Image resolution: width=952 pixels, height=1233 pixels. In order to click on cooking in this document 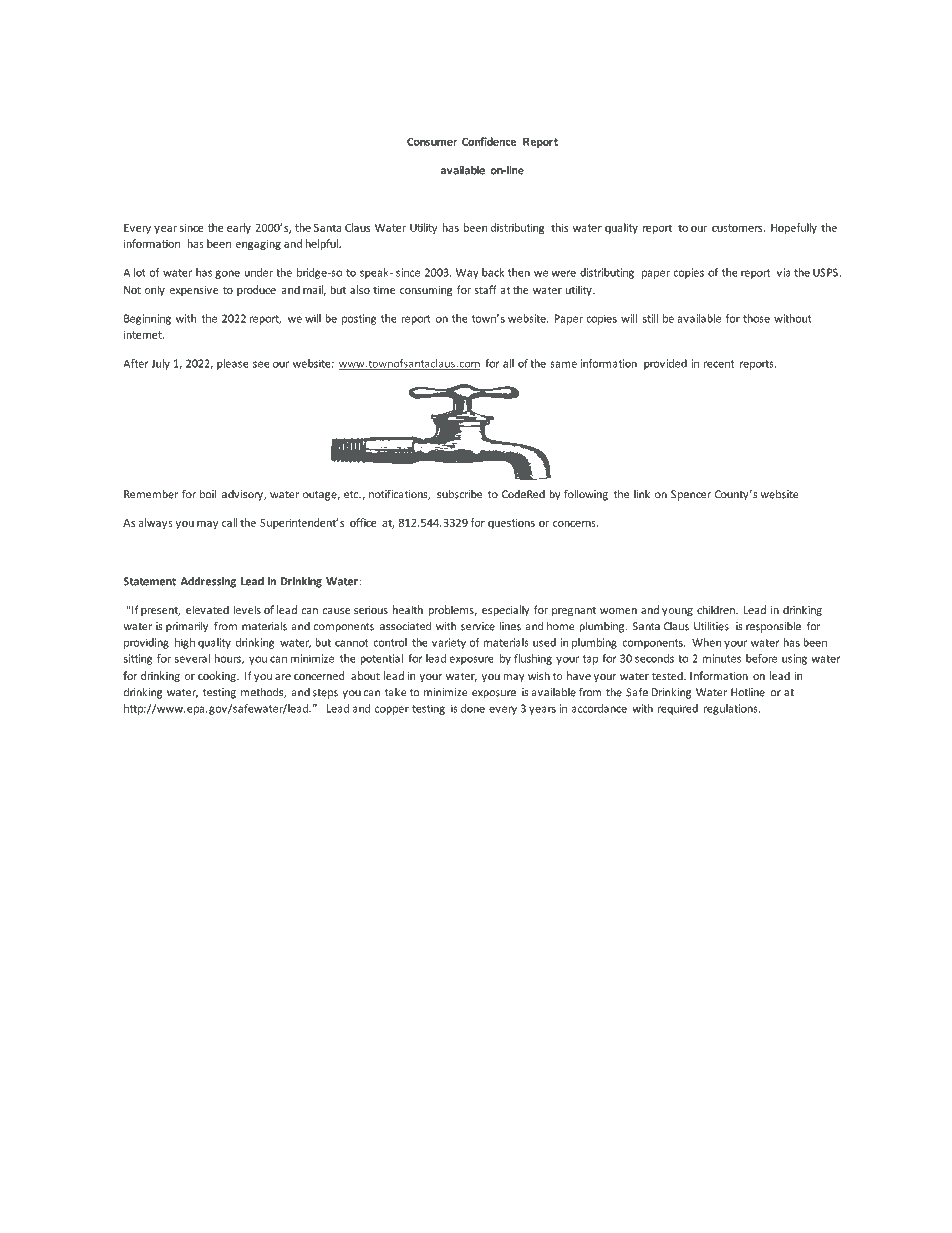, I will do `click(218, 676)`.
